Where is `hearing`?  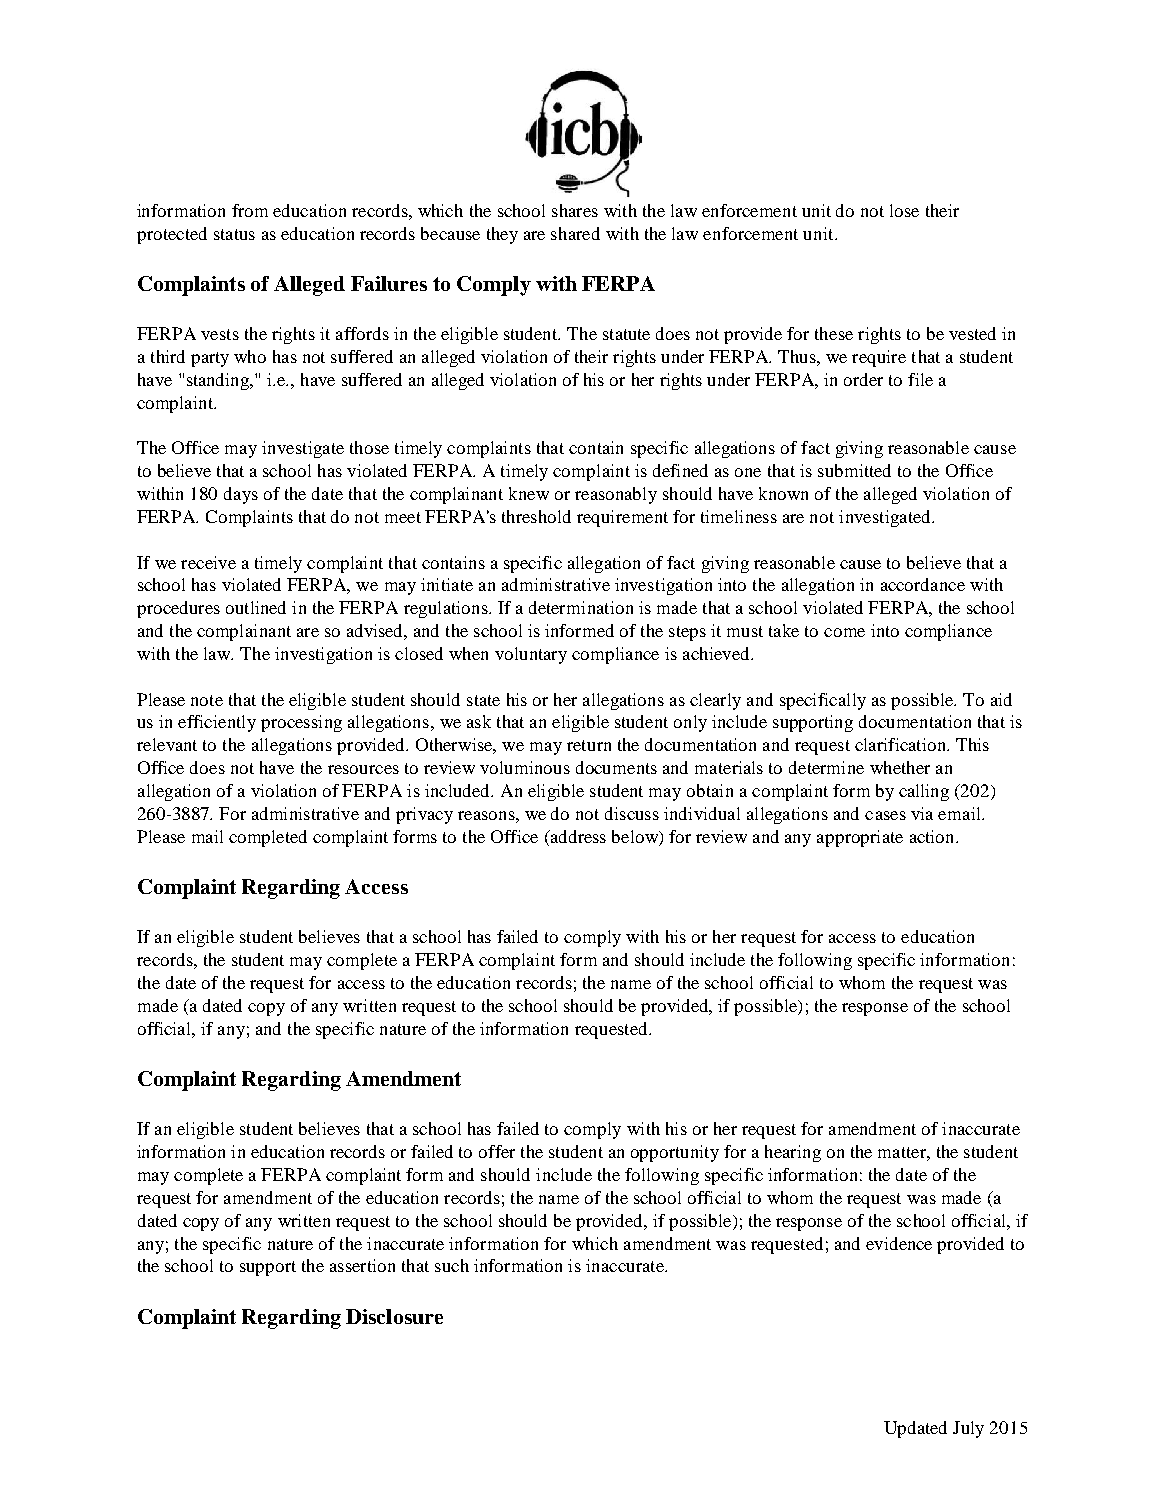 hearing is located at coordinates (793, 1153).
